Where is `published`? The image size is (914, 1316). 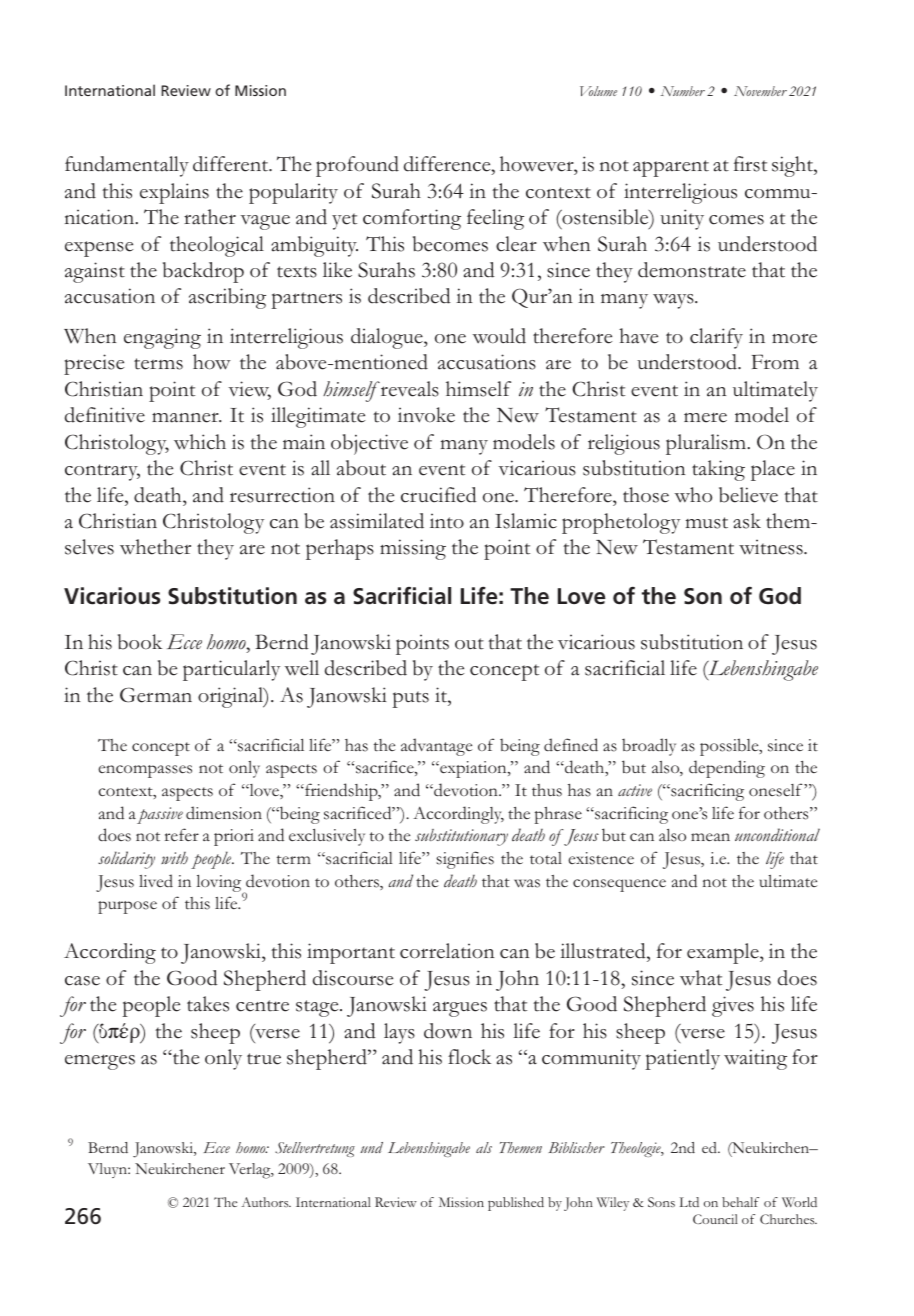 published is located at coordinates (516, 1204).
